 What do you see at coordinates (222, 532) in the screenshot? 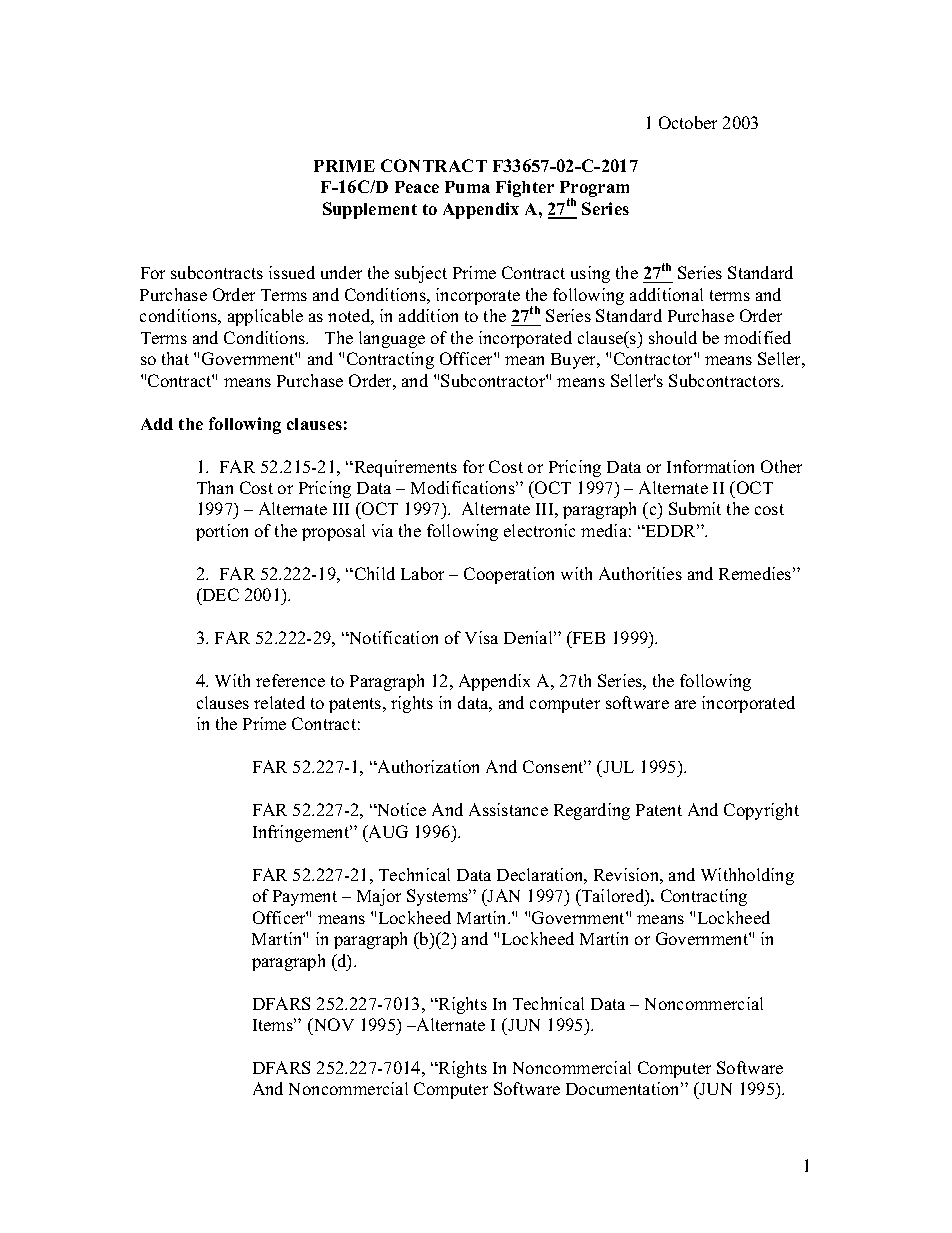
I see `portion` at bounding box center [222, 532].
